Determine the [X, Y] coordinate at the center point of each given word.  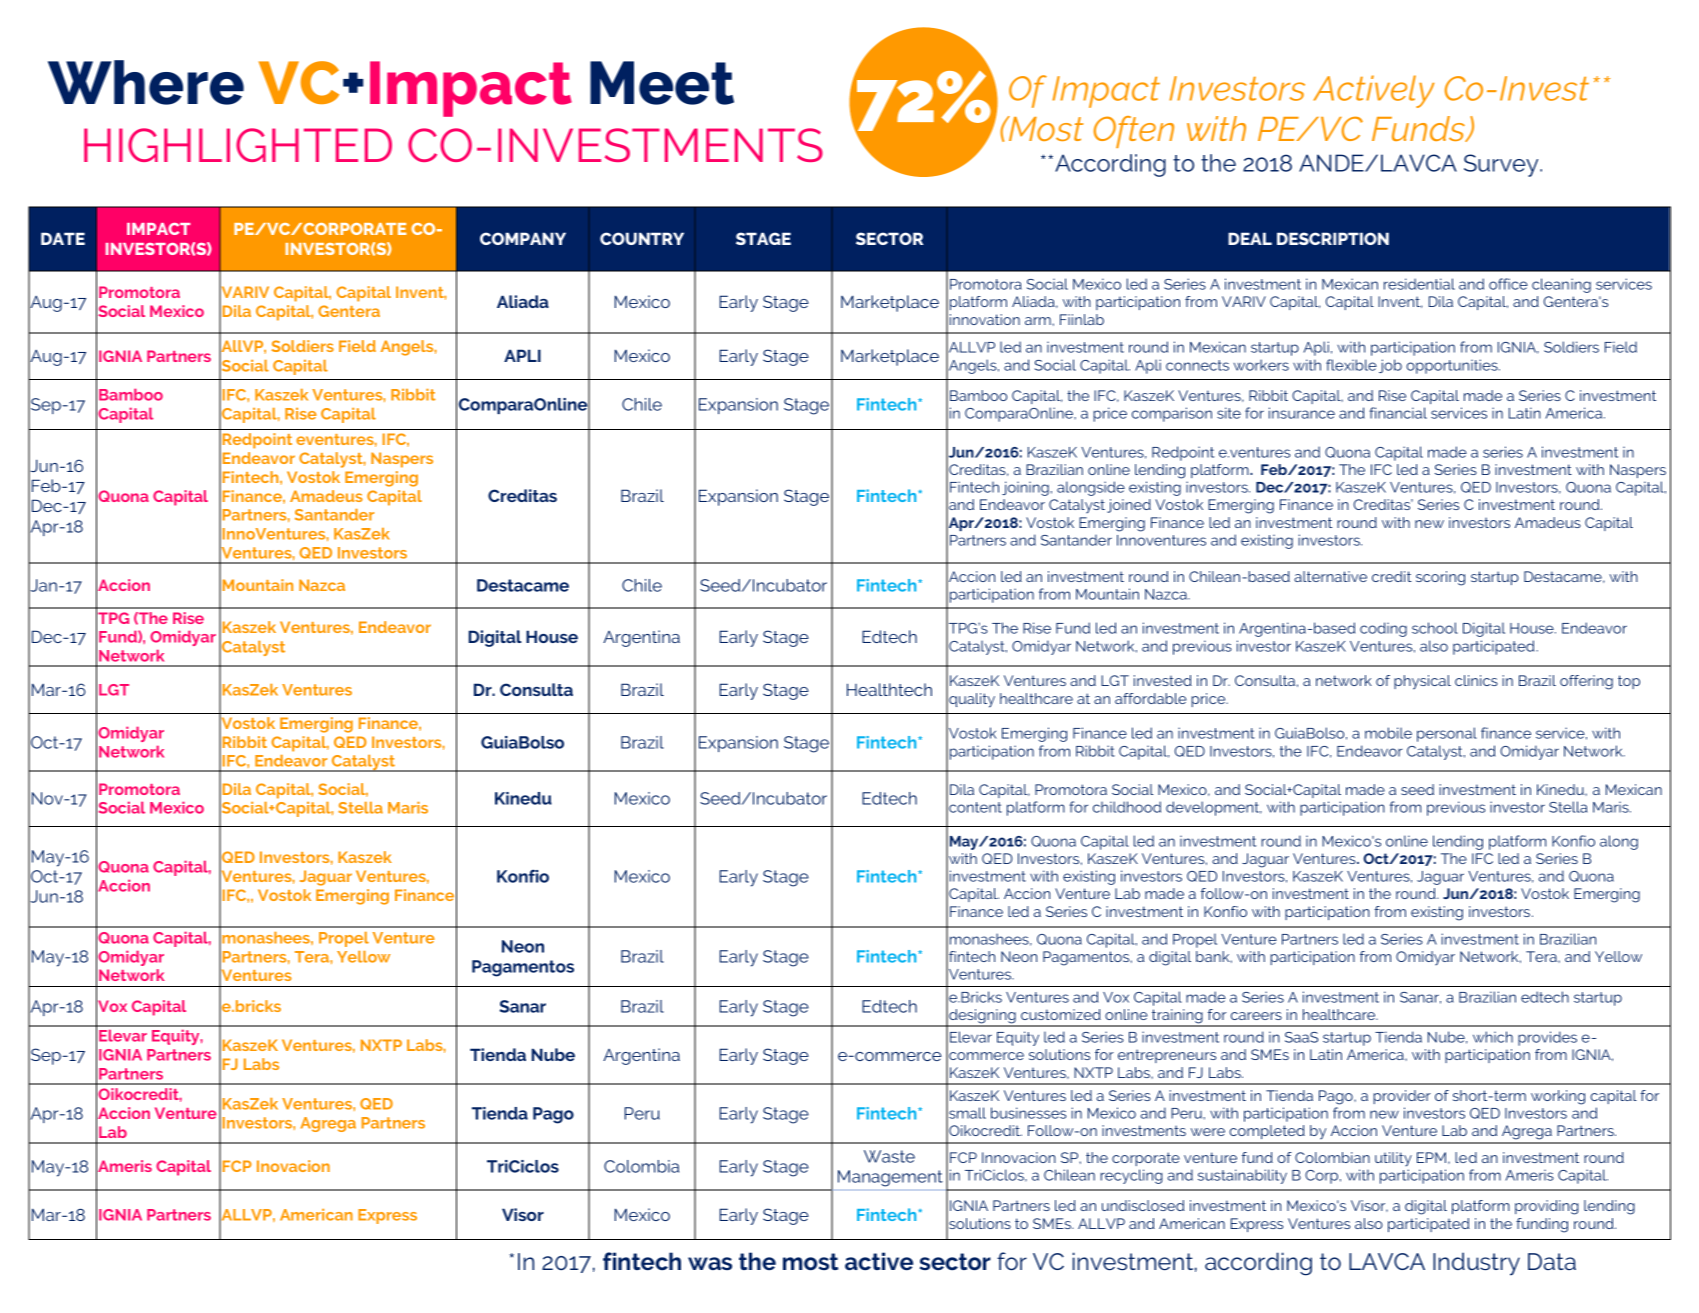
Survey [1502, 165]
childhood [1127, 807]
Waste [889, 1156]
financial [1398, 413]
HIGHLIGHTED [238, 145]
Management [890, 1178]
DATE [63, 238]
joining [1025, 488]
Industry [1476, 1264]
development [1214, 808]
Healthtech [889, 689]
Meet [662, 83]
